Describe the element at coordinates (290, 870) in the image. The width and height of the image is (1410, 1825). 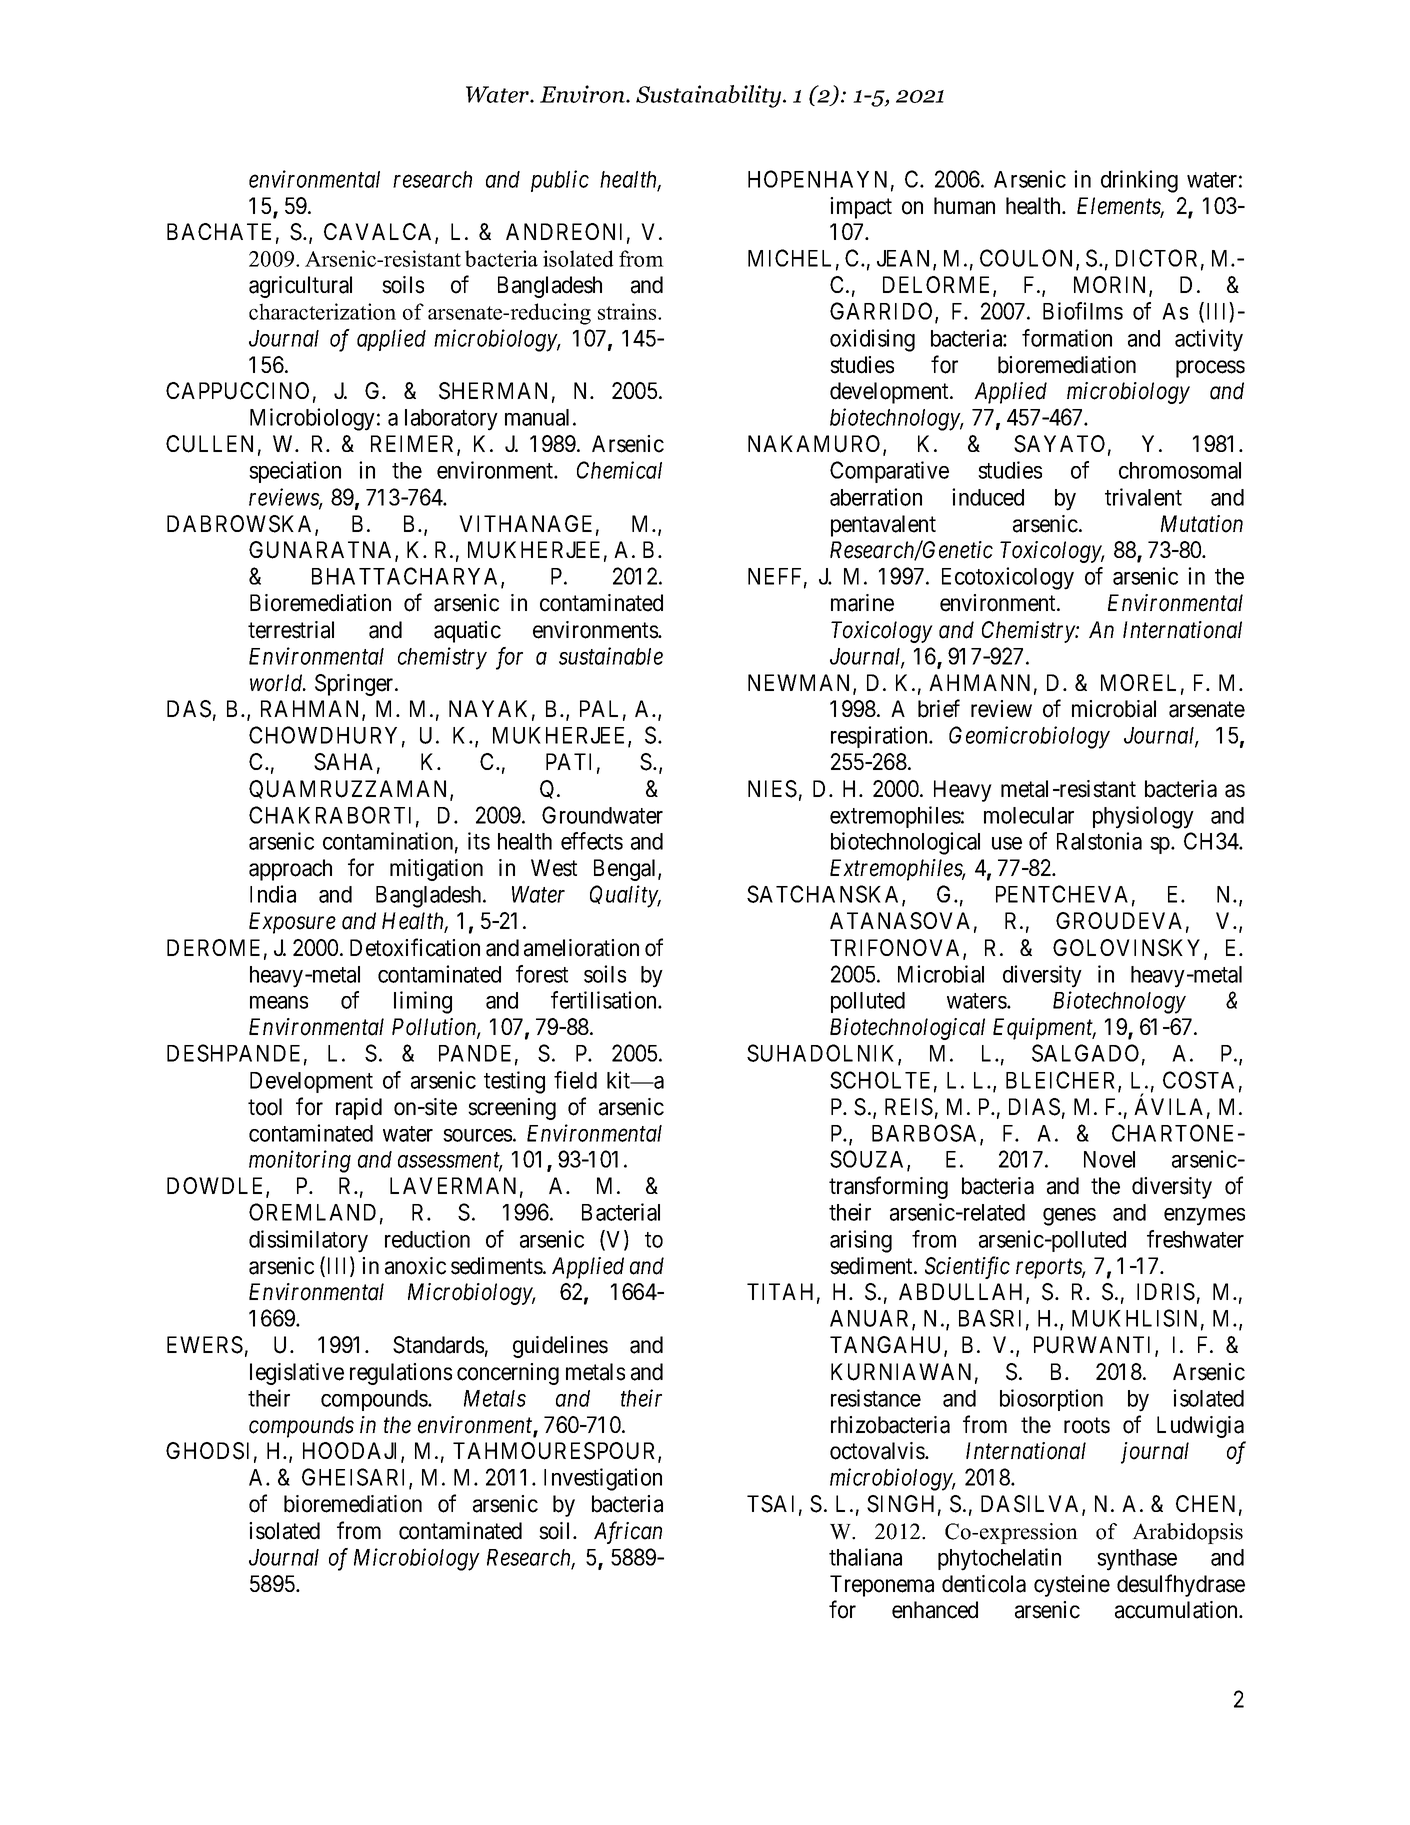
I see `approach` at that location.
